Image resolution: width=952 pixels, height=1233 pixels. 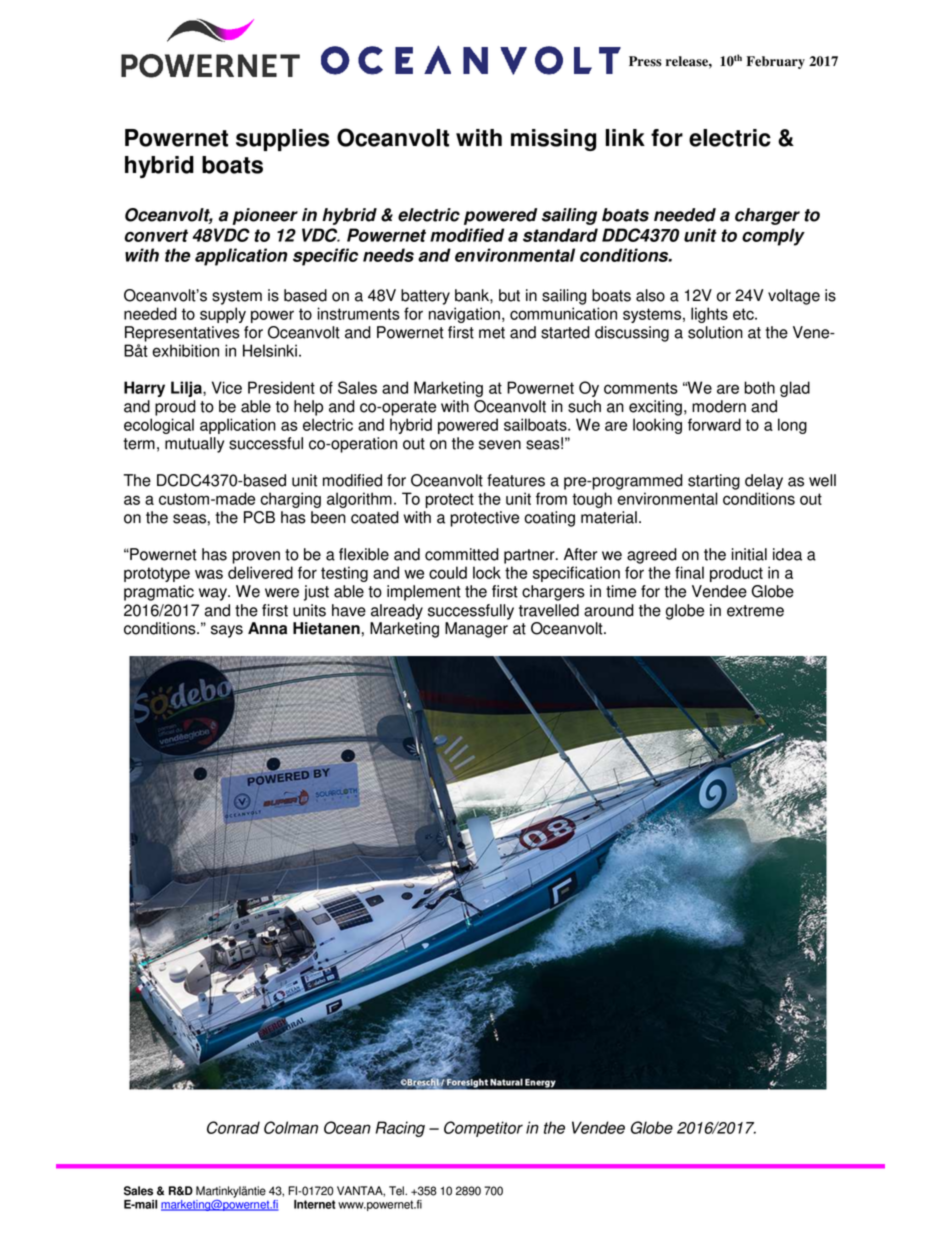 What do you see at coordinates (755, 611) in the screenshot?
I see `extreme` at bounding box center [755, 611].
